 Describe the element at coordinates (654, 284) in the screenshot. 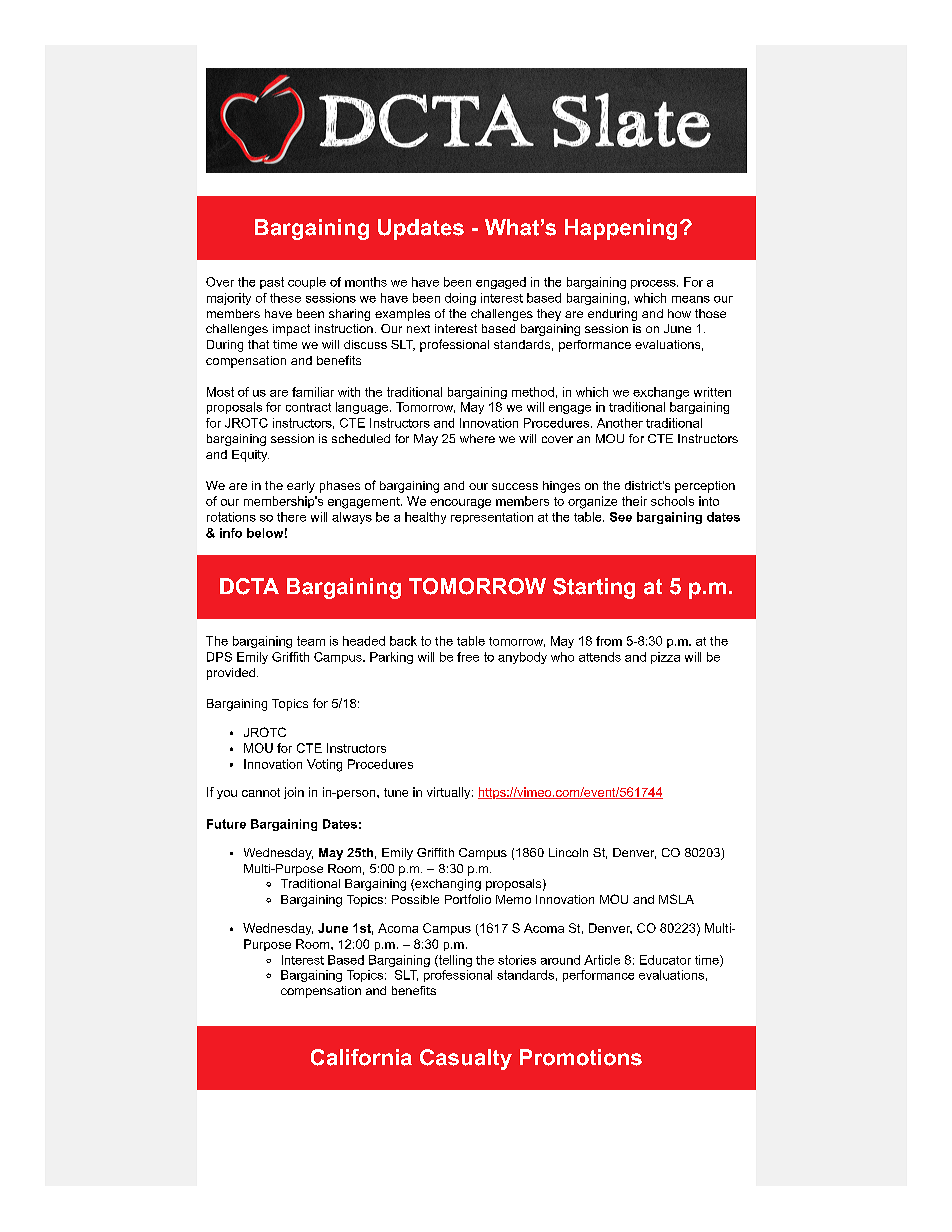

I see `process` at that location.
